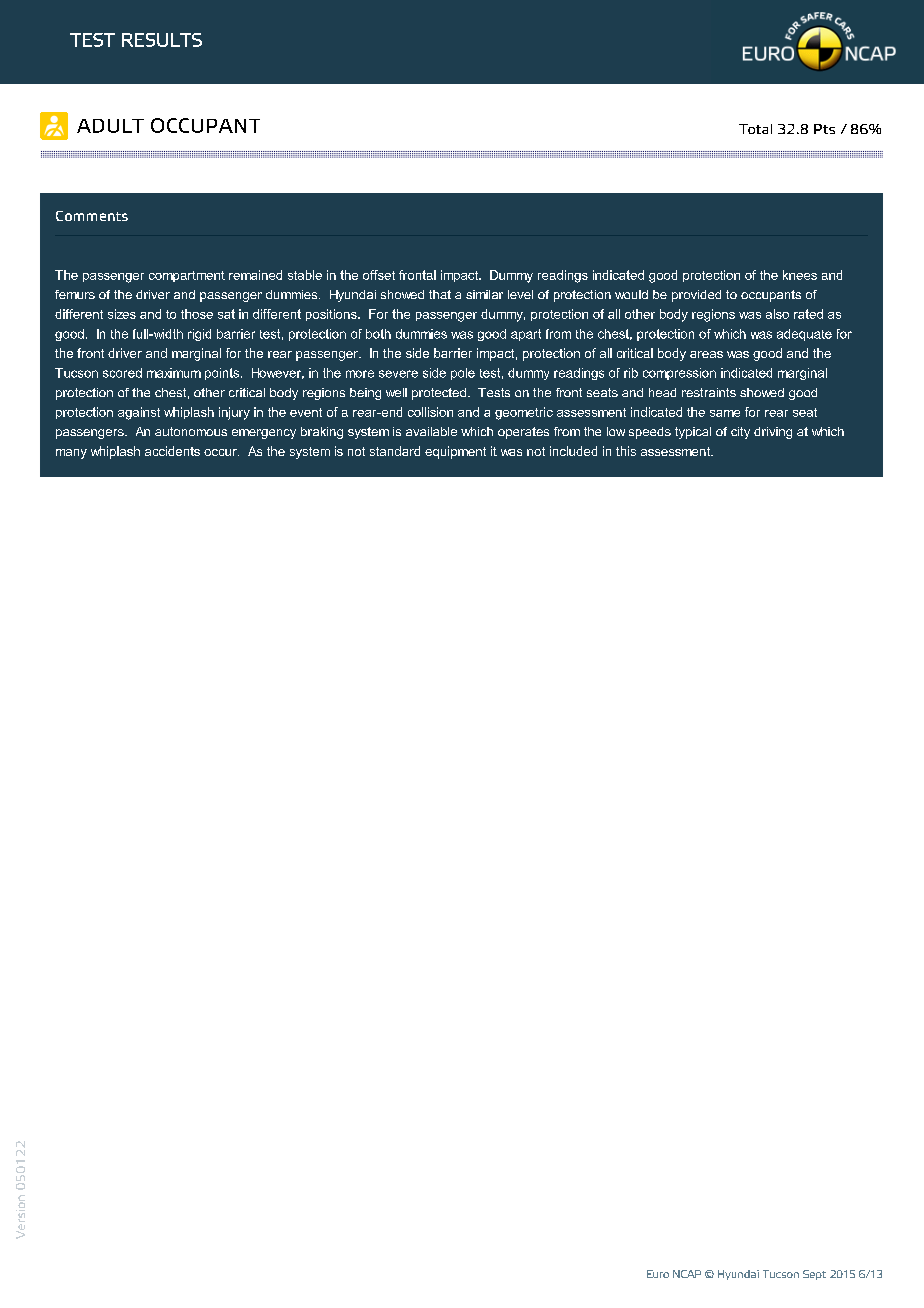  What do you see at coordinates (395, 451) in the screenshot?
I see `standard` at bounding box center [395, 451].
